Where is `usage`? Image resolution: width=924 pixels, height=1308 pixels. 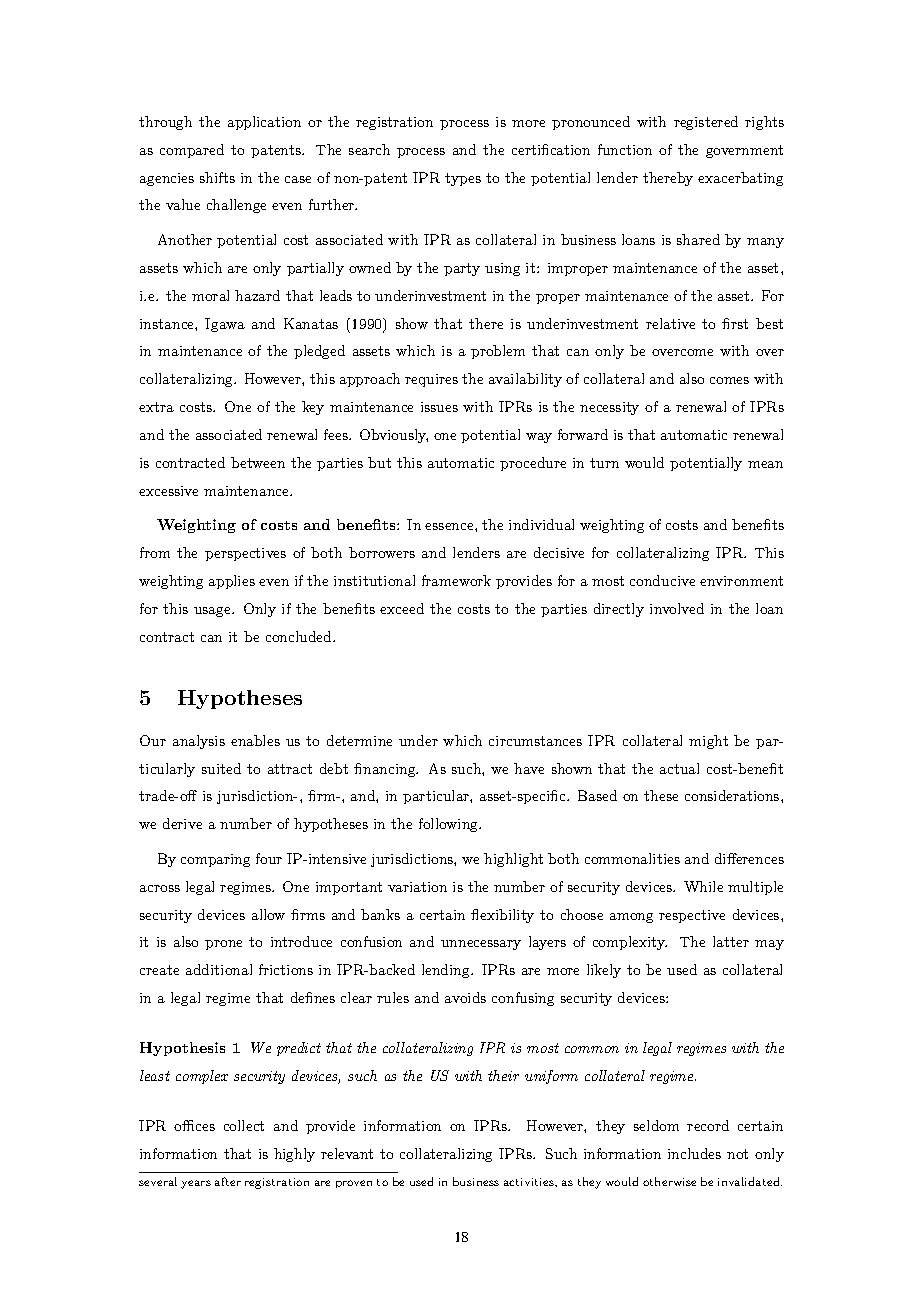
usage is located at coordinates (213, 612).
